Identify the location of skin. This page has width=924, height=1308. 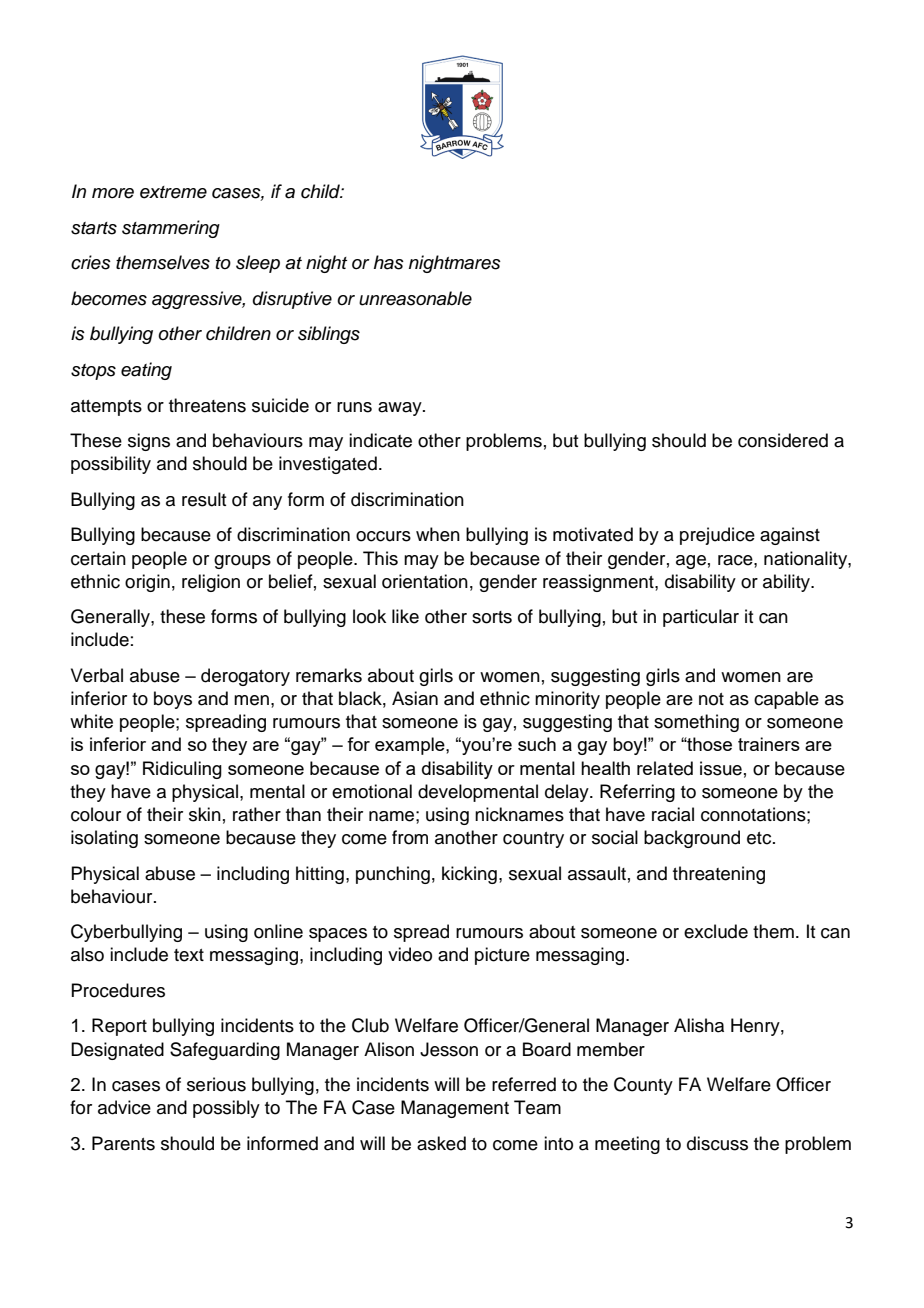
(205, 814).
